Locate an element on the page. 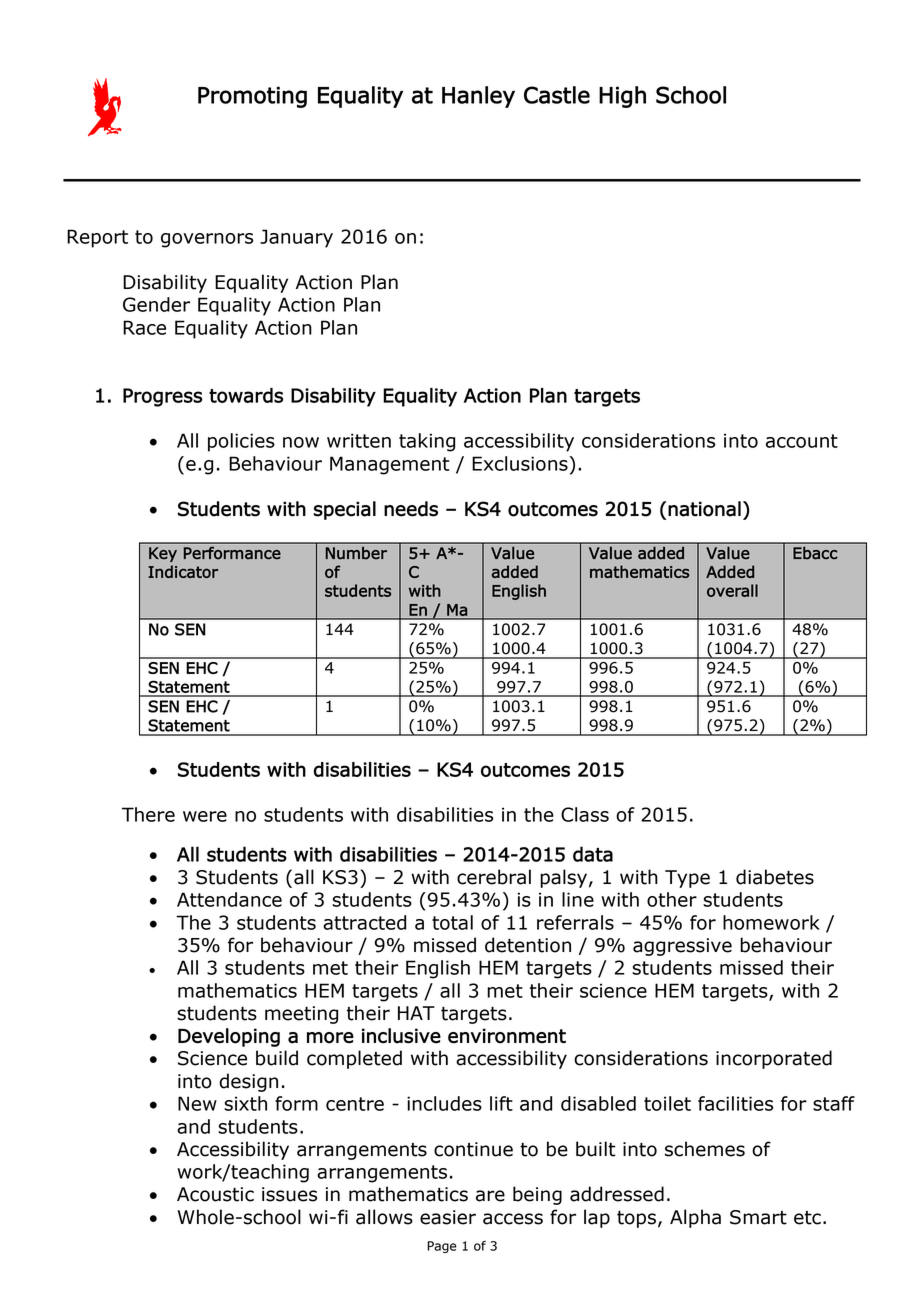  Developing is located at coordinates (229, 1037).
